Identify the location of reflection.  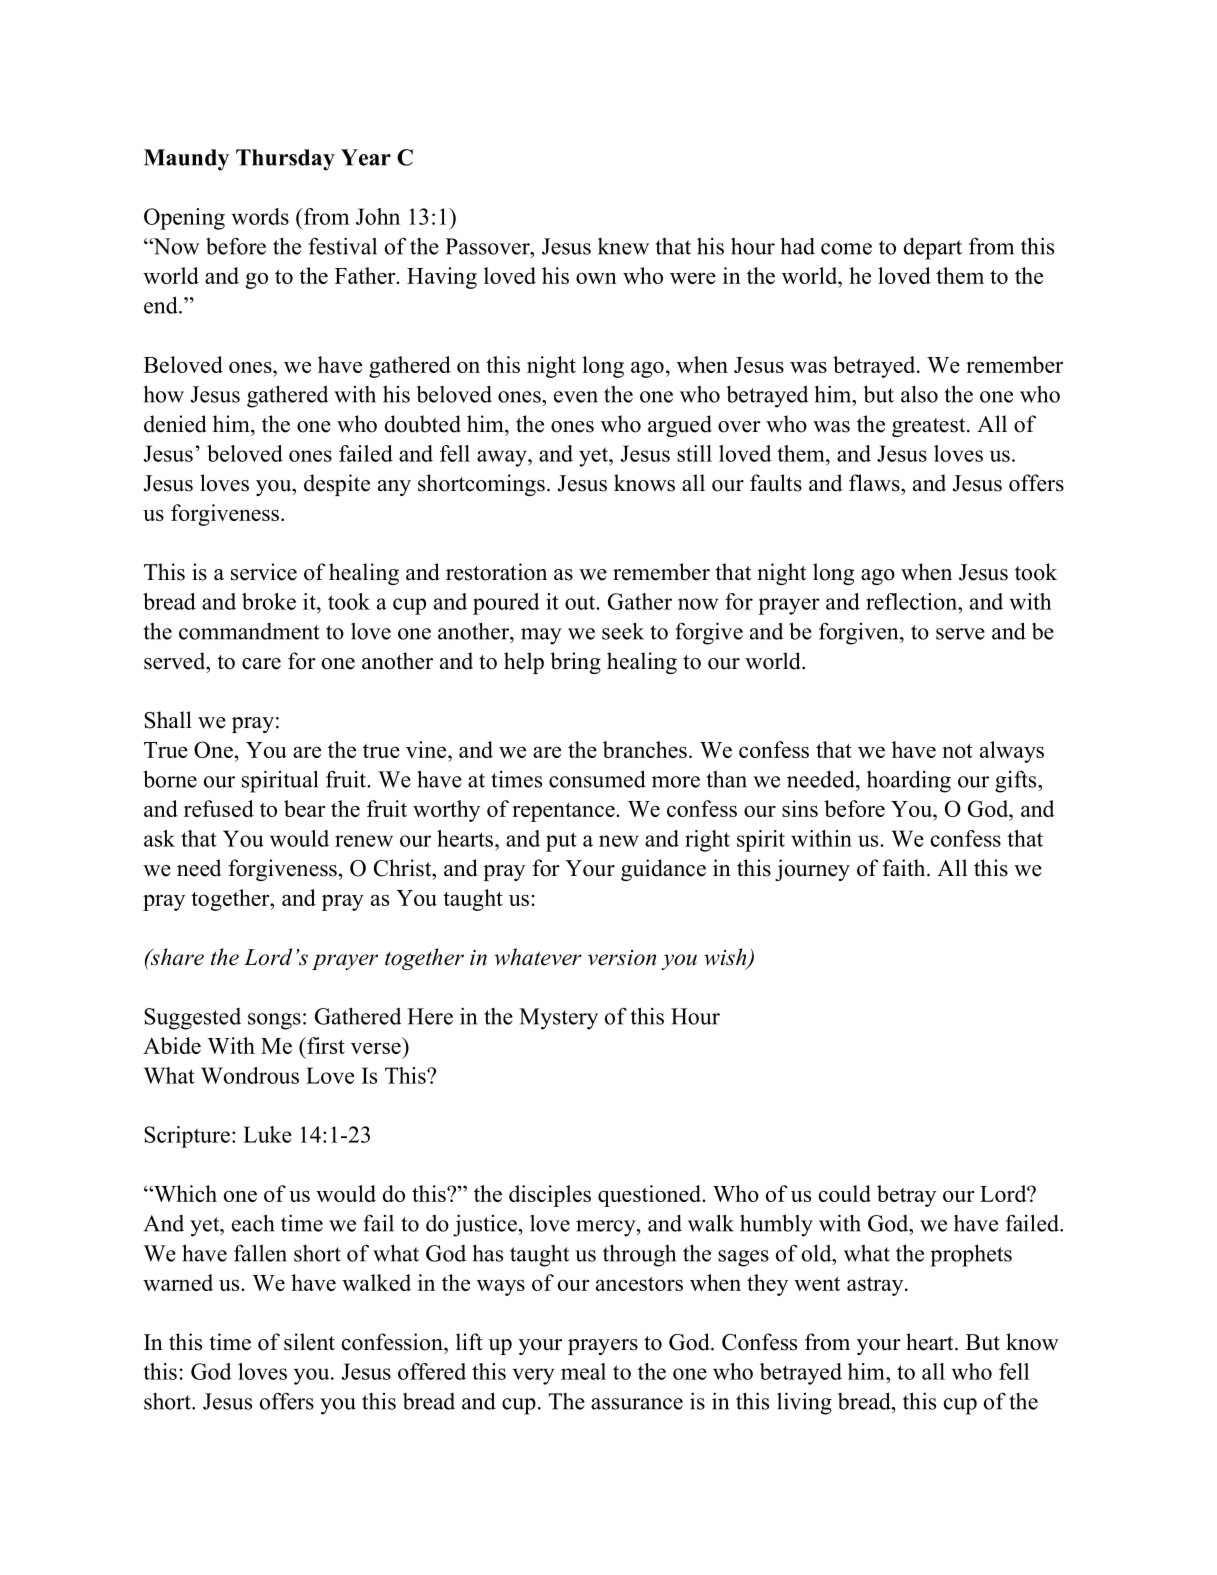
(913, 601).
